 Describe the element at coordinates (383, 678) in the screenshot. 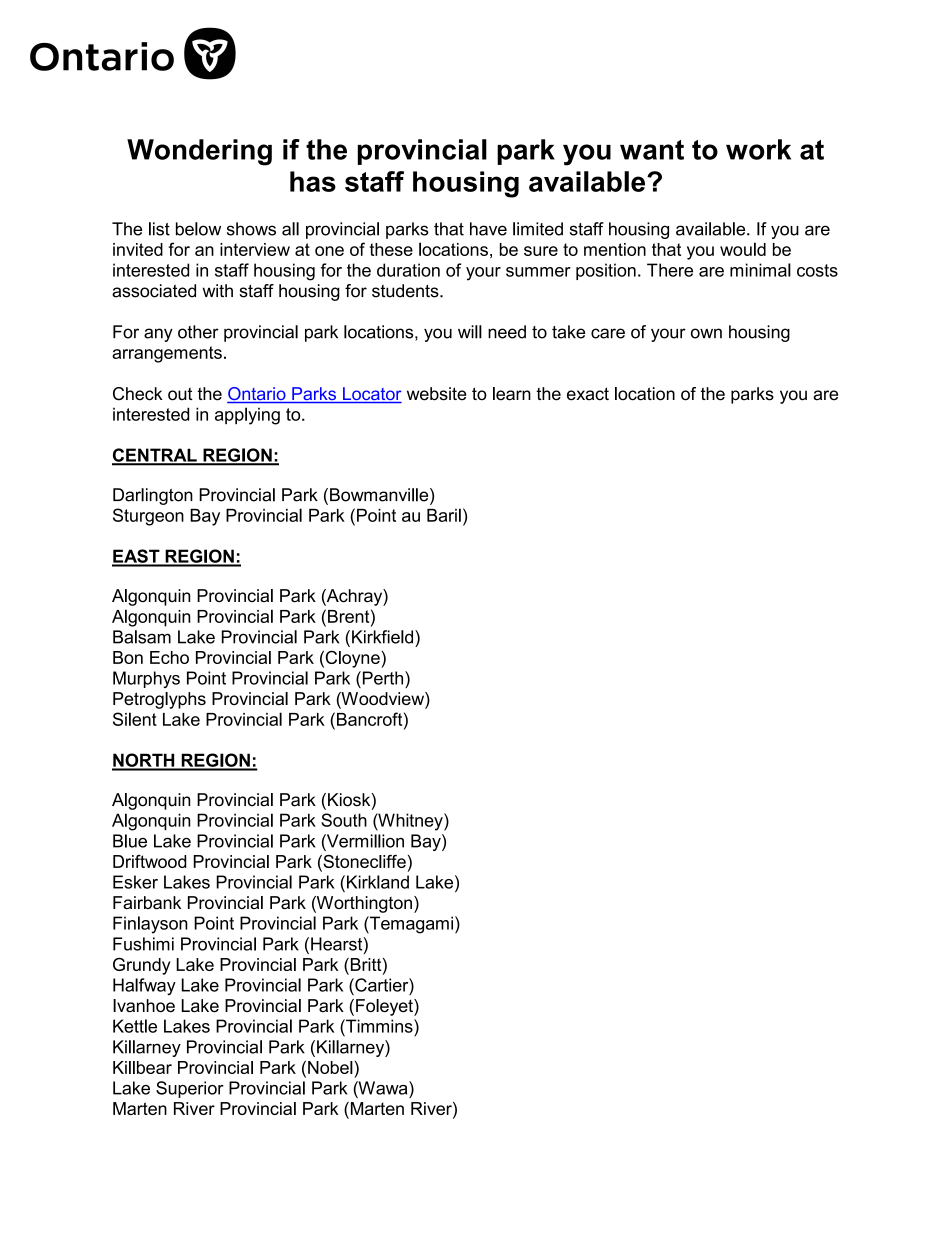

I see `Perth` at that location.
